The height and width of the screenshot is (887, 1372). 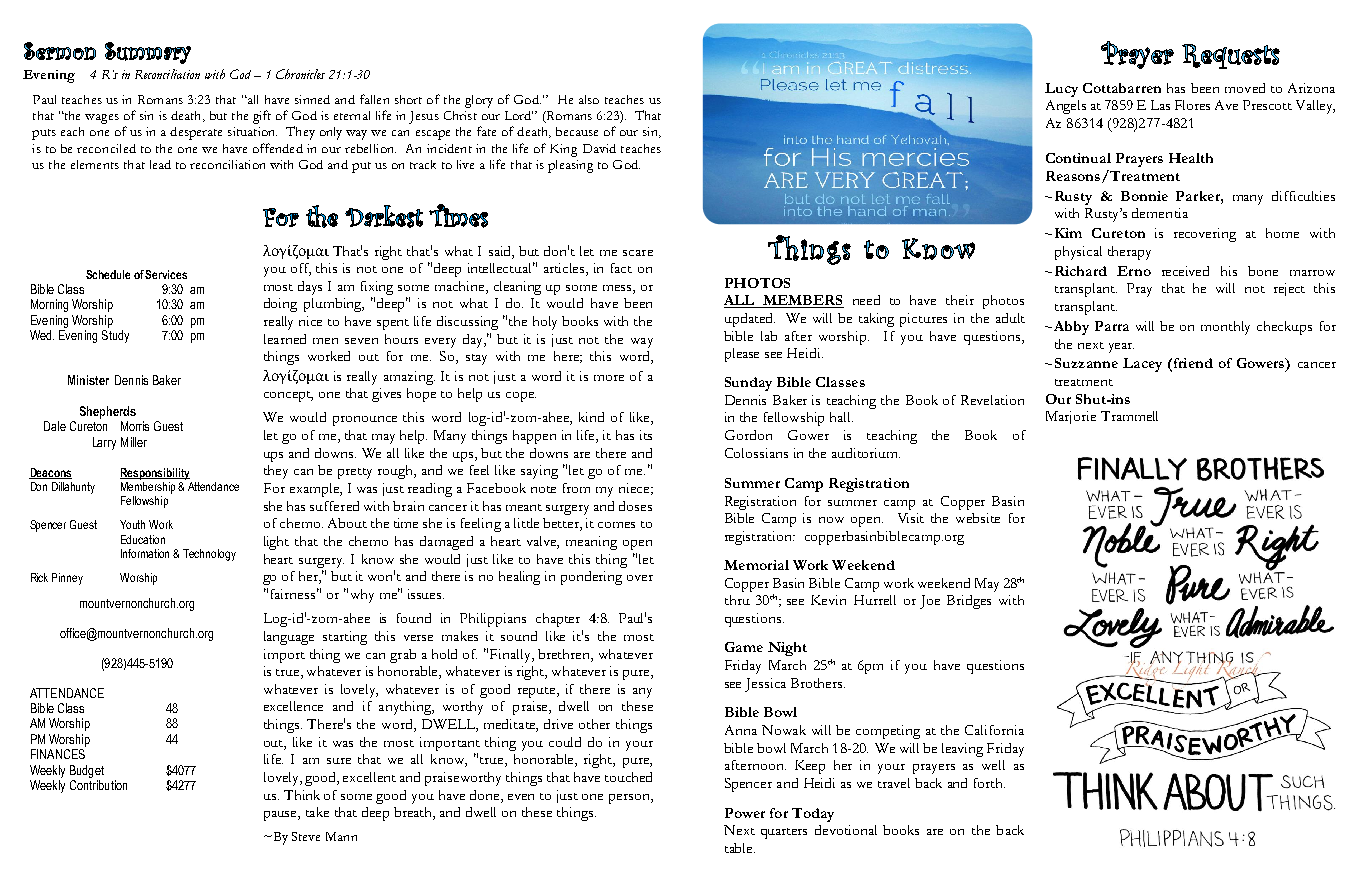 I want to click on Flores, so click(x=1192, y=105).
